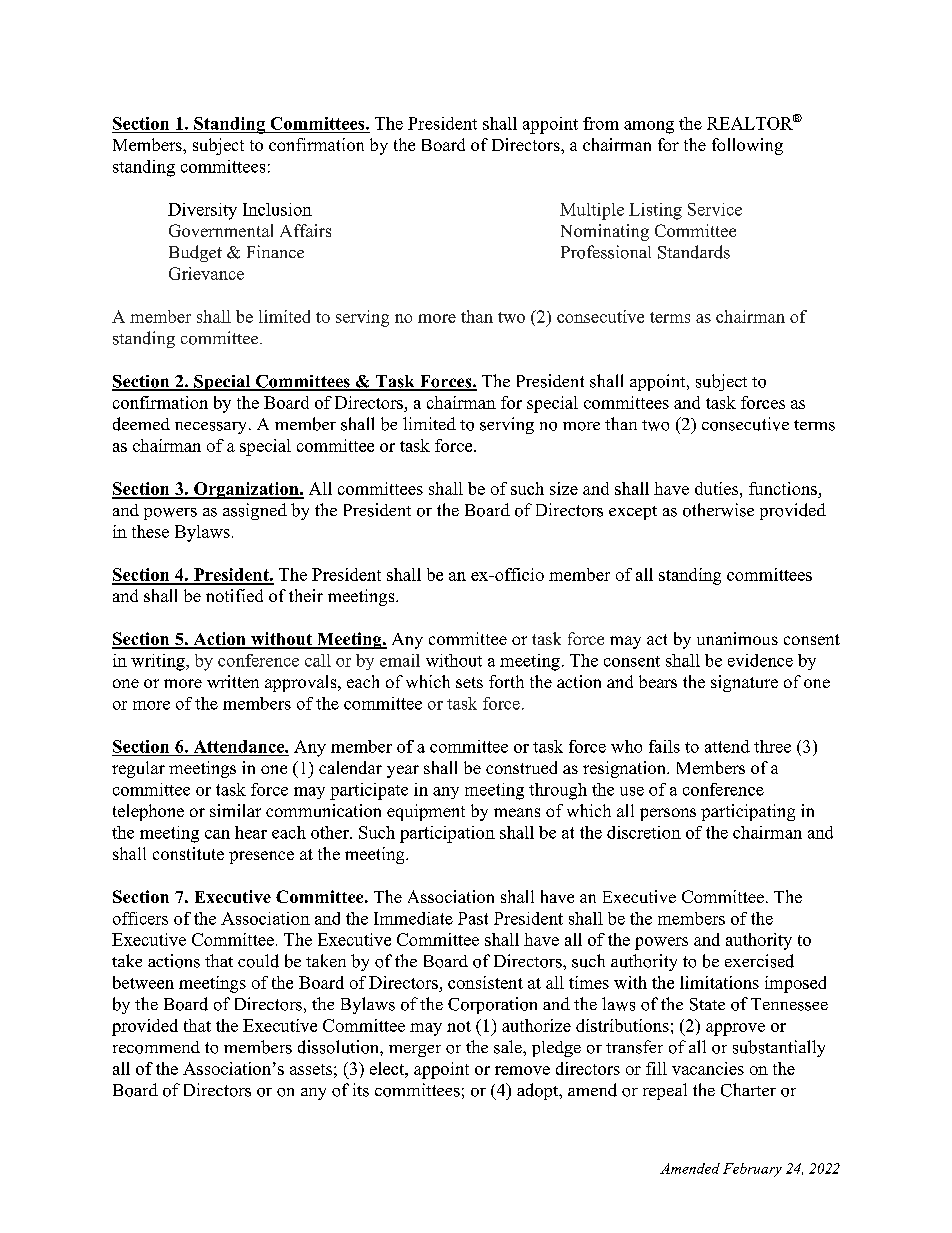 This screenshot has width=952, height=1233. Describe the element at coordinates (564, 488) in the screenshot. I see `size` at that location.
